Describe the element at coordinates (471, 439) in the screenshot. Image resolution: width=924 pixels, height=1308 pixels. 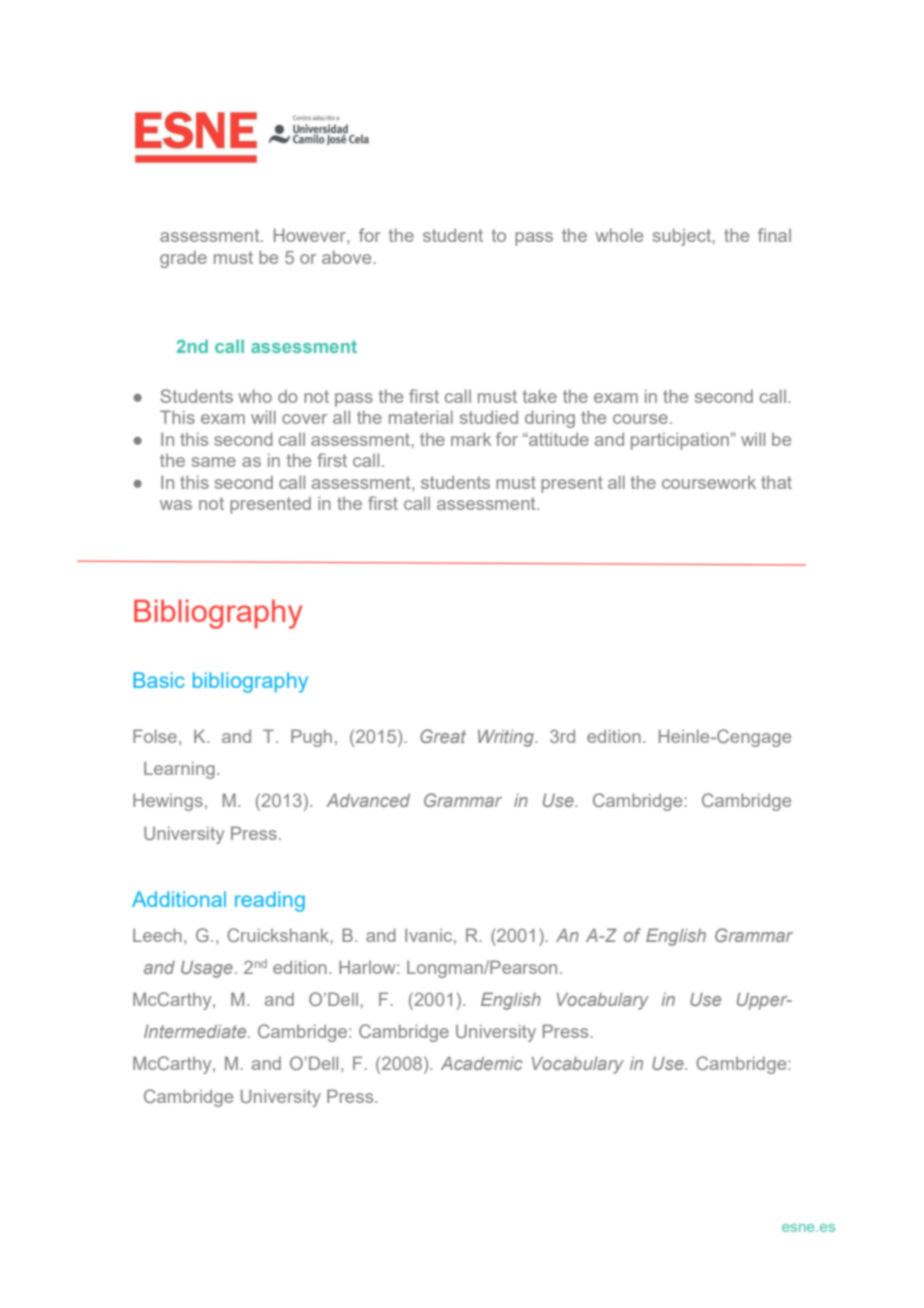
I see `mark` at that location.
